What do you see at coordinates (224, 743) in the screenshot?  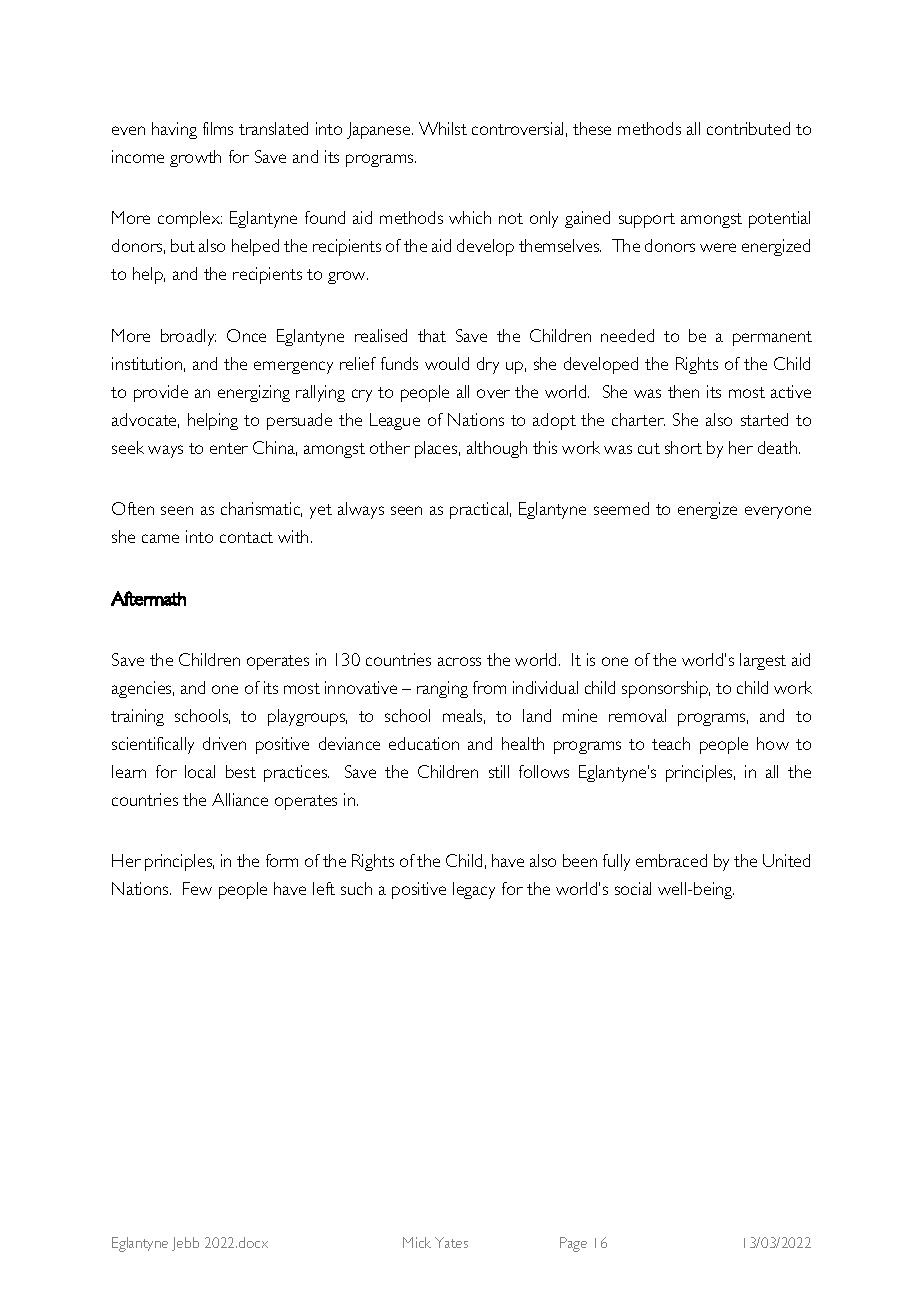 I see `driven` at bounding box center [224, 743].
